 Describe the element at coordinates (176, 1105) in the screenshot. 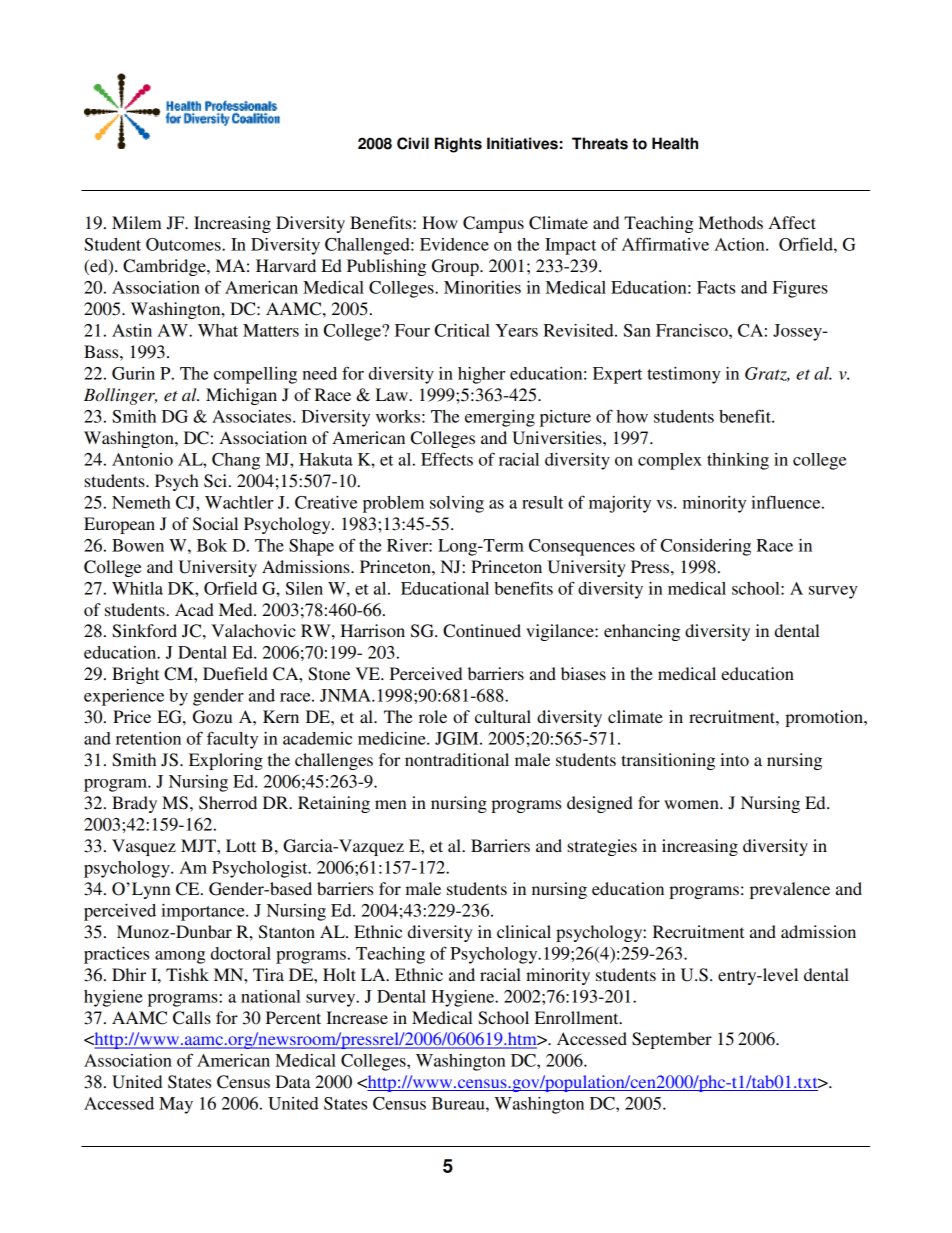

I see `May` at that location.
